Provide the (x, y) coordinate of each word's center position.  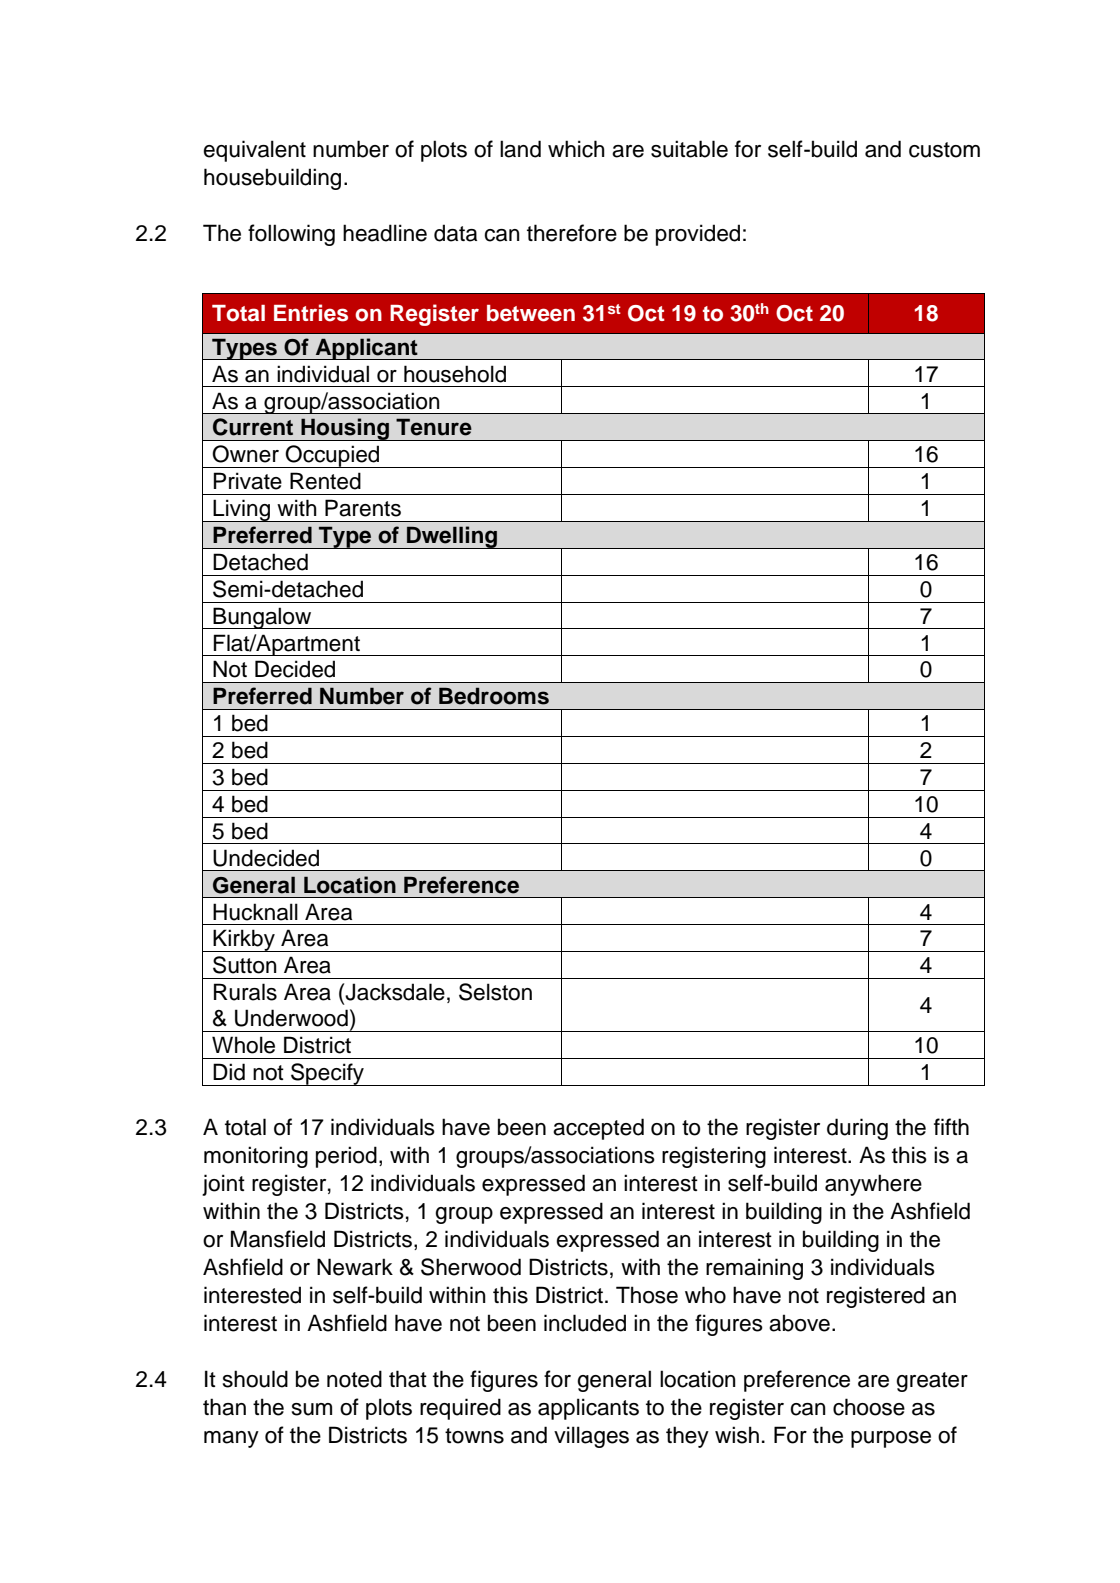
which (576, 149)
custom (944, 150)
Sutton (245, 965)
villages (591, 1437)
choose (869, 1407)
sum (312, 1409)
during (857, 1129)
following (291, 235)
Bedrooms (494, 696)
